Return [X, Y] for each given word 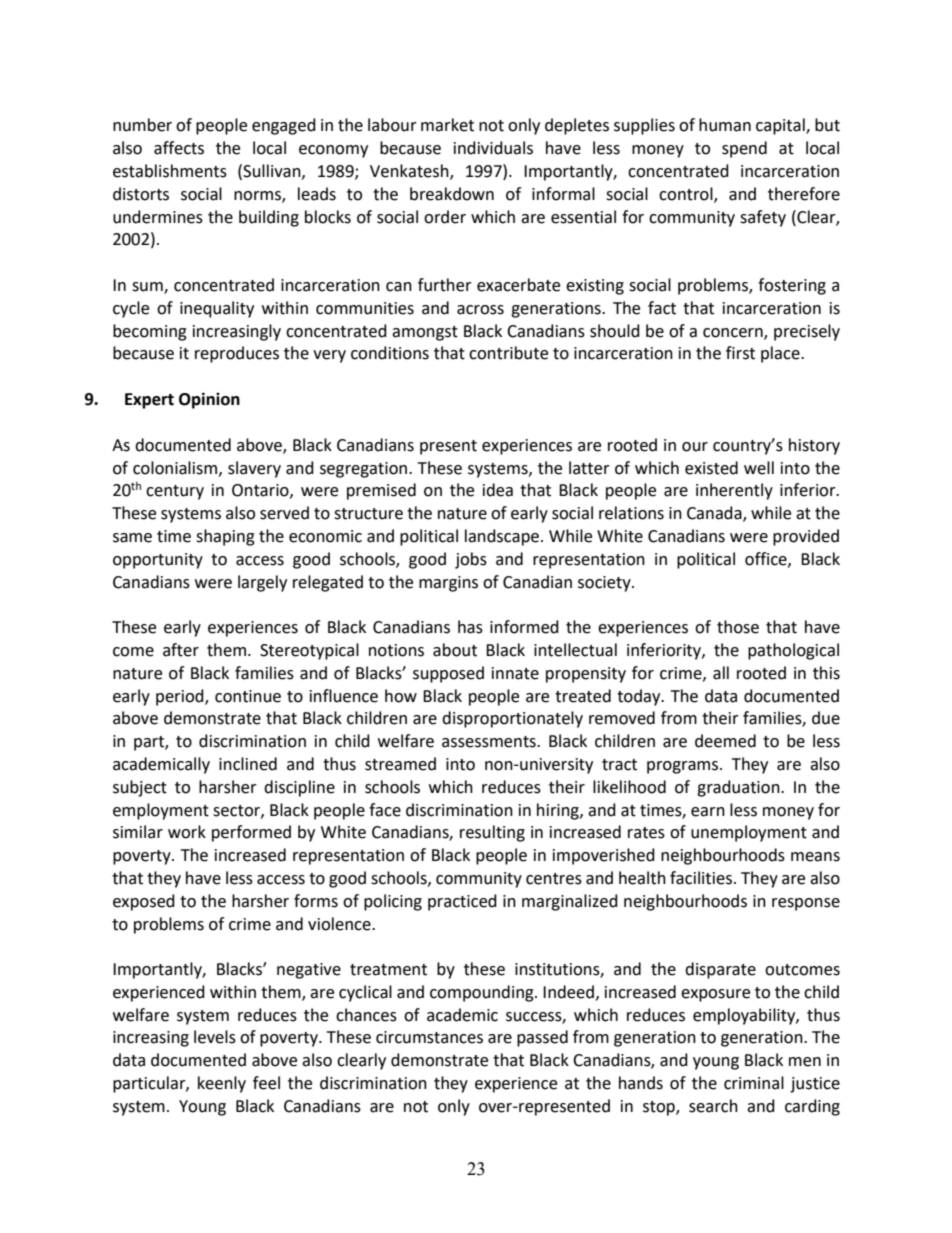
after [181, 650]
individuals [493, 148]
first [740, 353]
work [187, 832]
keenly [222, 1084]
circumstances [429, 1037]
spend [744, 149]
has [470, 627]
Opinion [209, 400]
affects [179, 148]
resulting [492, 833]
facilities [701, 878]
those [738, 627]
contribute [508, 353]
